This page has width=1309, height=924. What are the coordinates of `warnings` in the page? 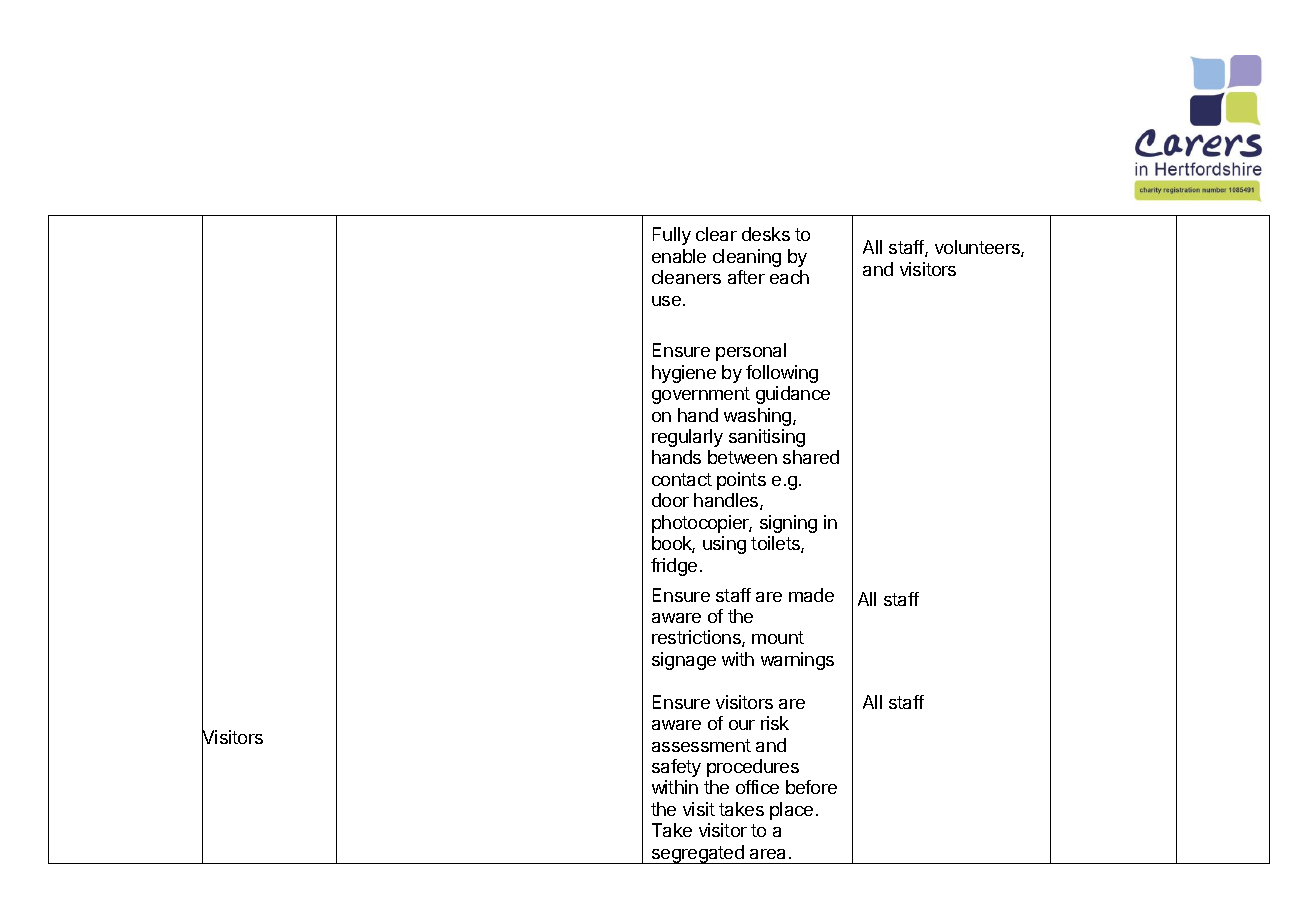 It's located at (797, 661).
